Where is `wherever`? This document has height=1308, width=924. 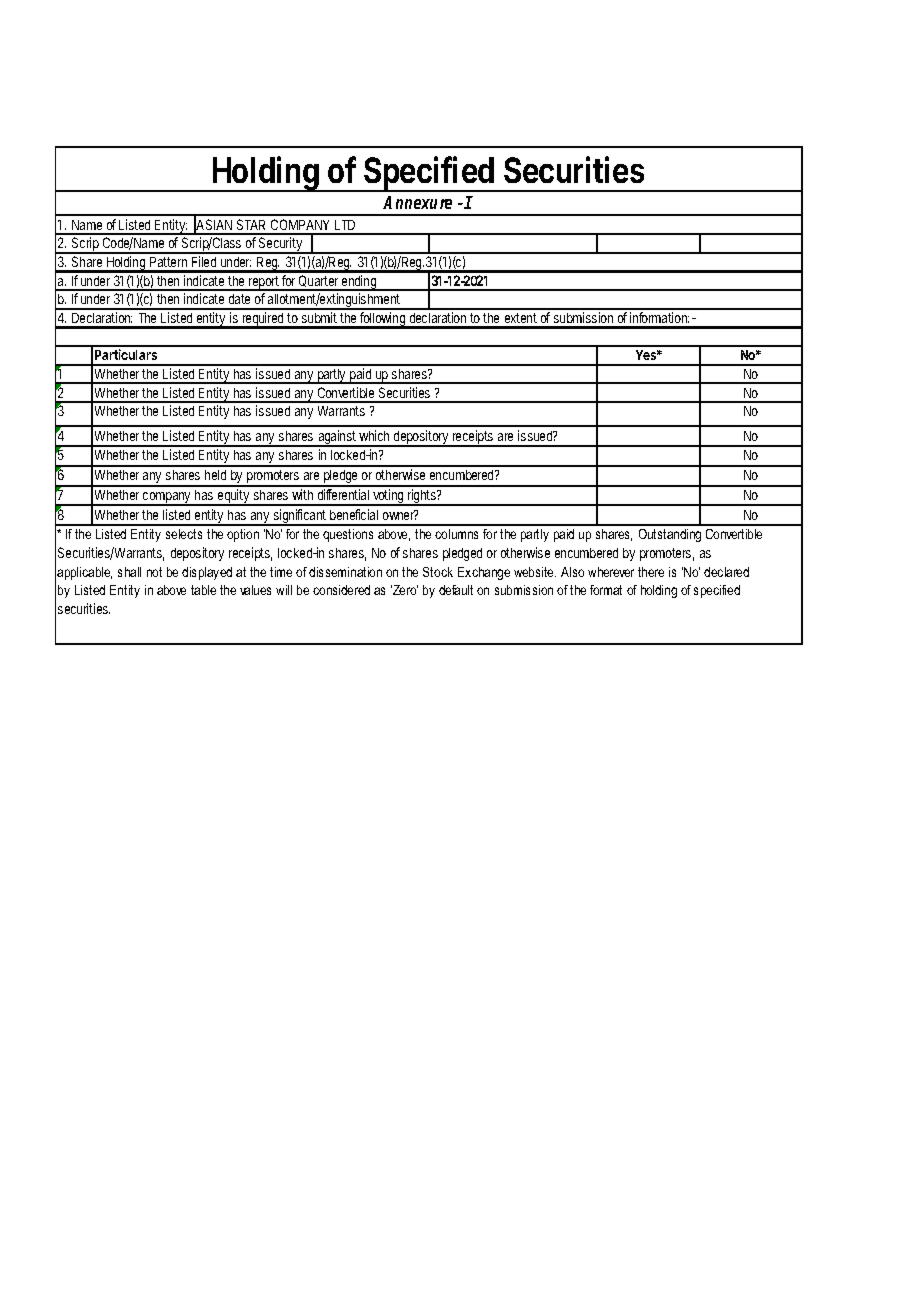
wherever is located at coordinates (611, 572).
